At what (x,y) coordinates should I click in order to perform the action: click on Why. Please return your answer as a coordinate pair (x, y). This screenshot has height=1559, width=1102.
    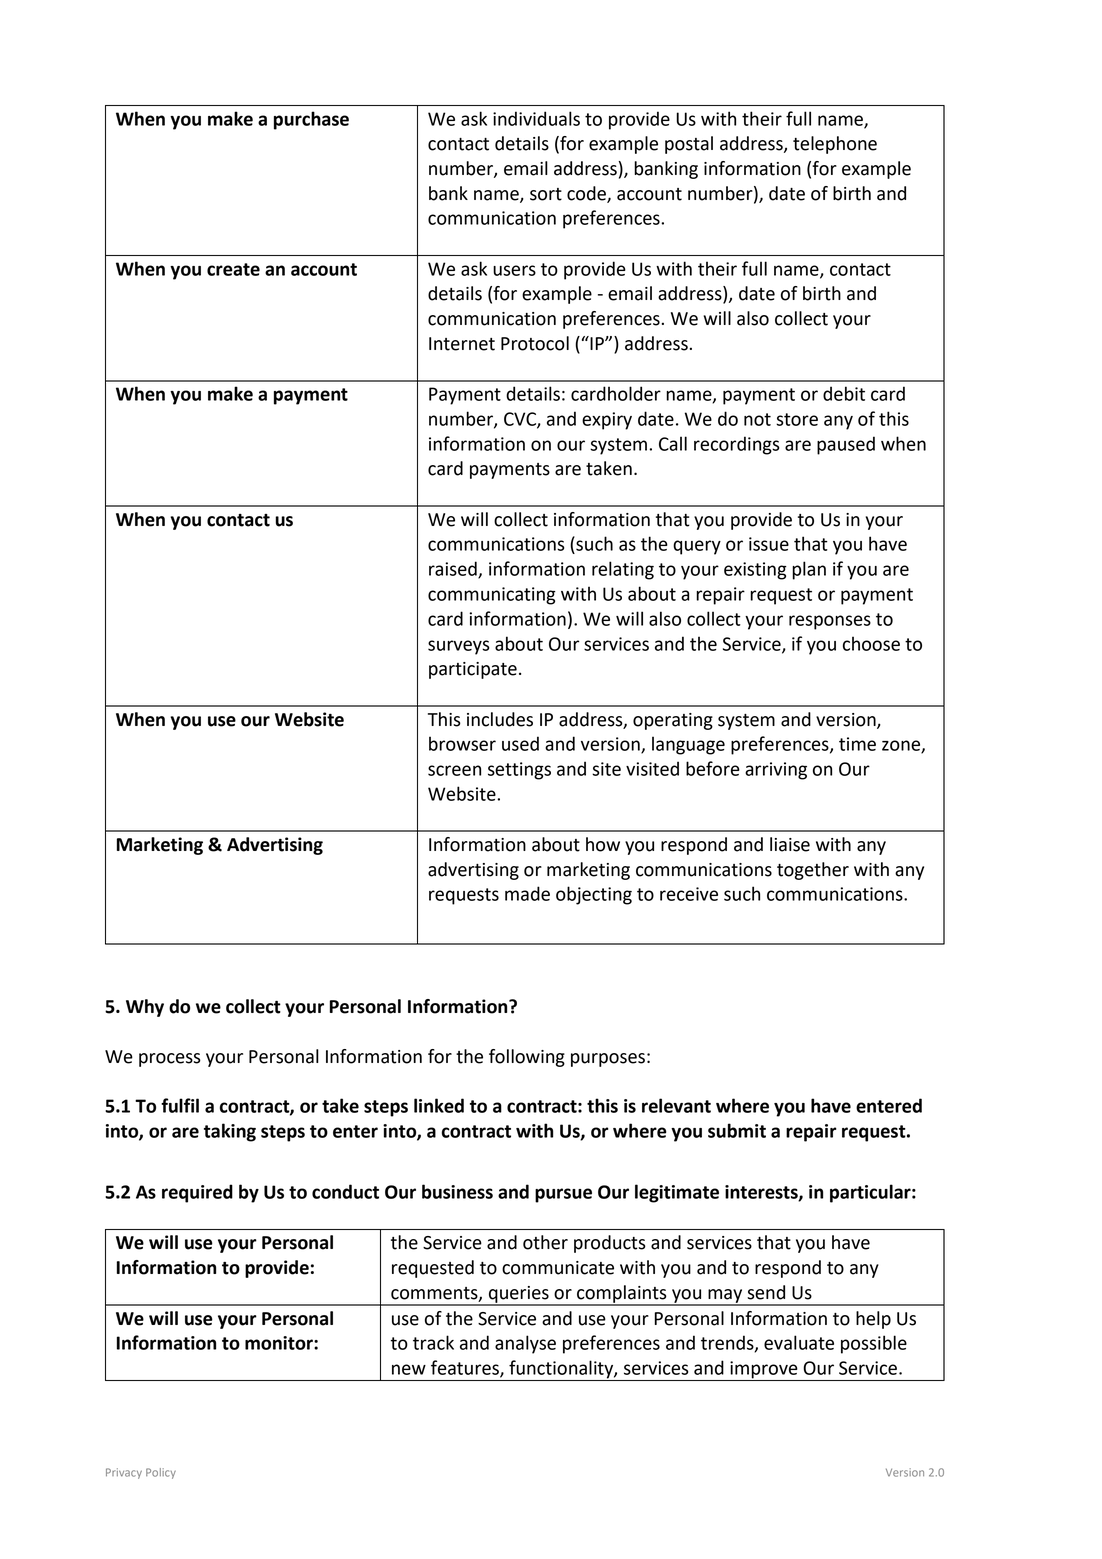
    Looking at the image, I should click on (145, 1008).
